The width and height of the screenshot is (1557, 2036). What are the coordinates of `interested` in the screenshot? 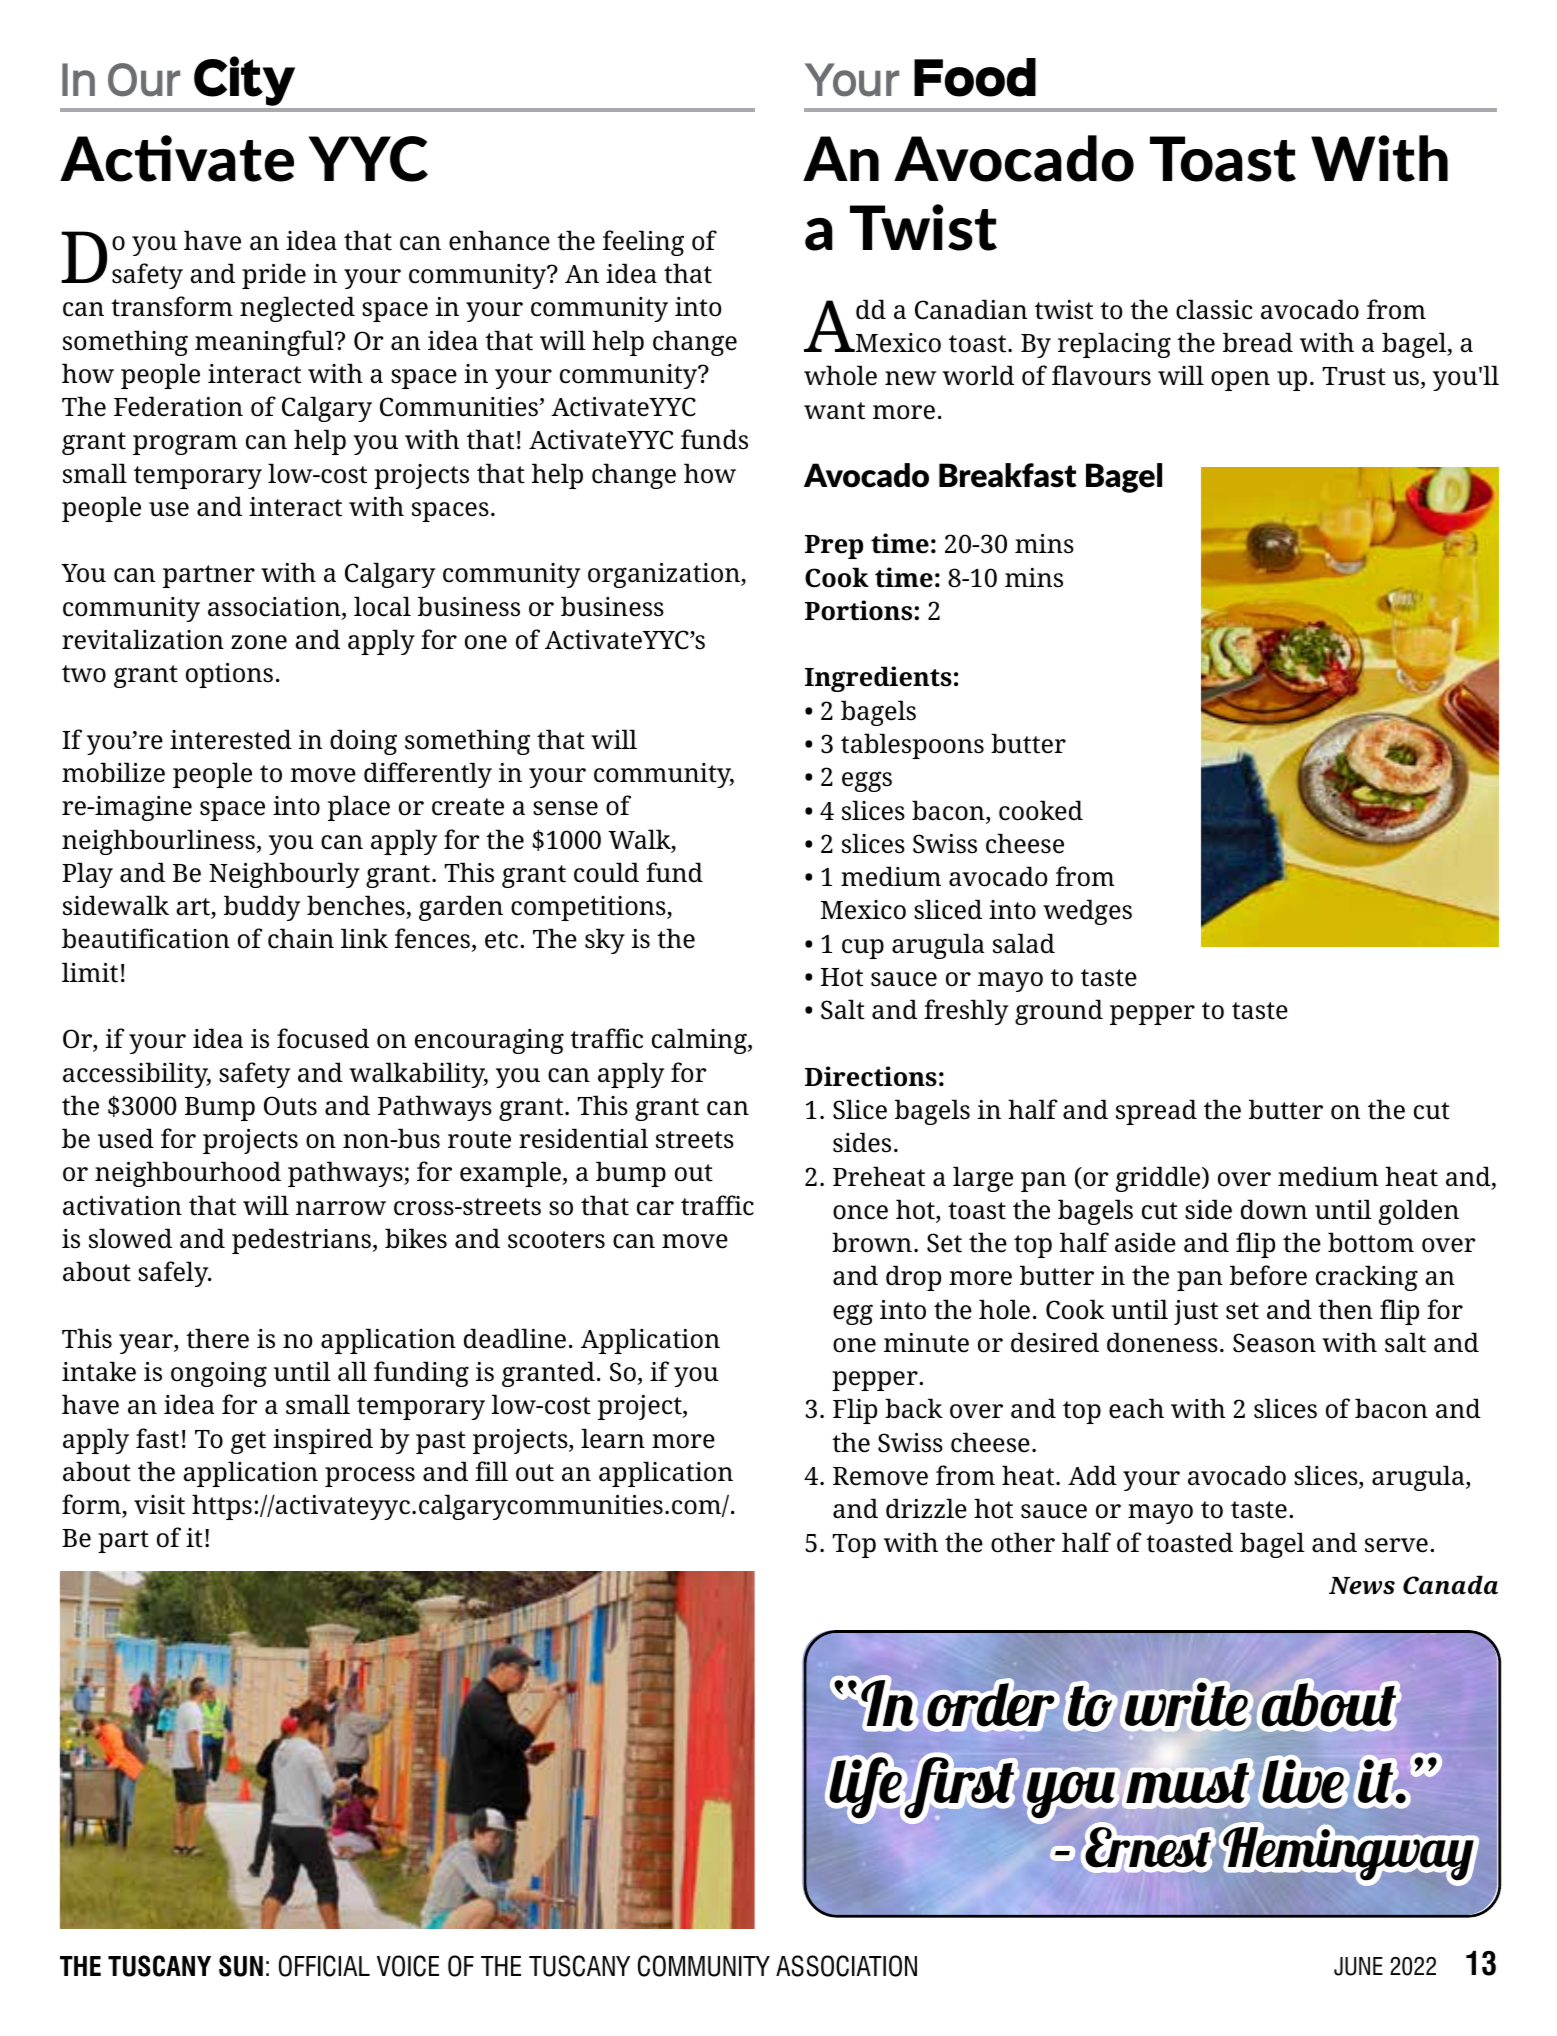 It's located at (231, 739).
